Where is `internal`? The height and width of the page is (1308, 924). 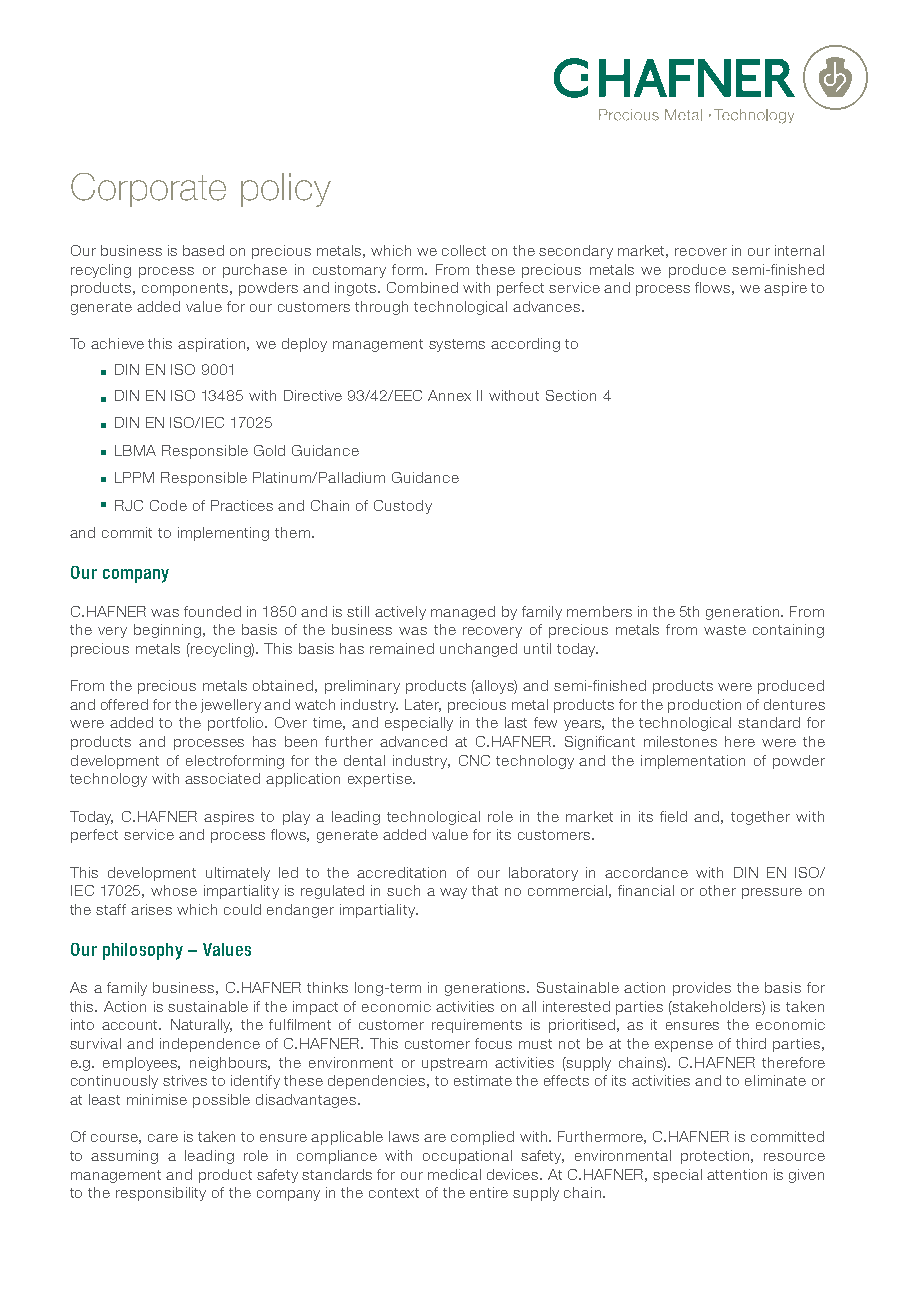
internal is located at coordinates (799, 250).
